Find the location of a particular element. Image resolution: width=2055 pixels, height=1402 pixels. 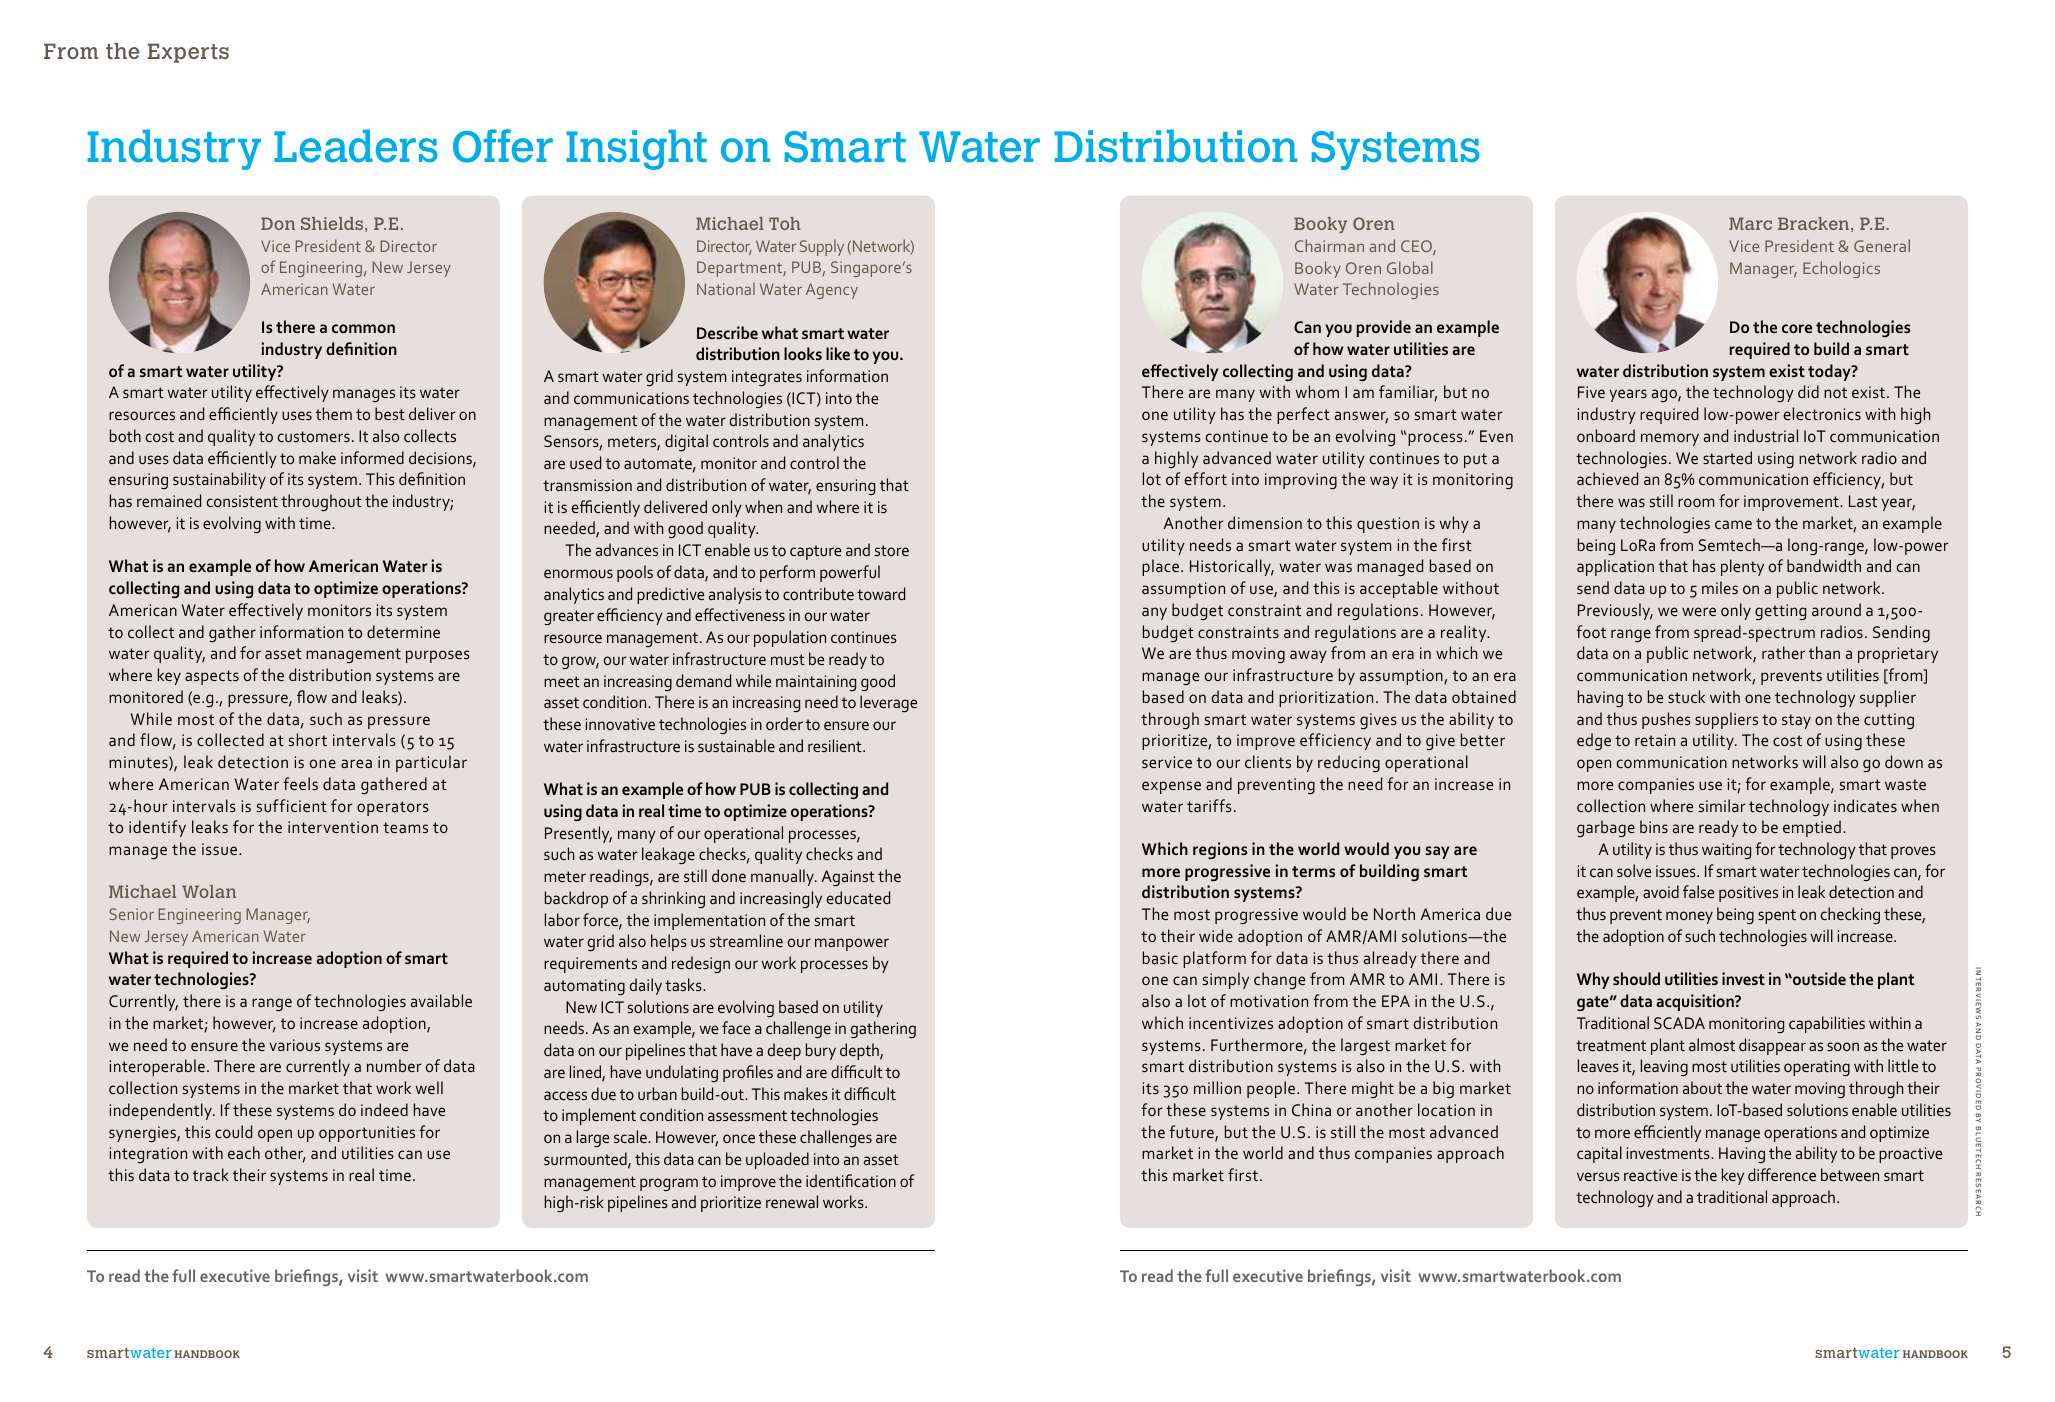

expense is located at coordinates (1171, 787).
